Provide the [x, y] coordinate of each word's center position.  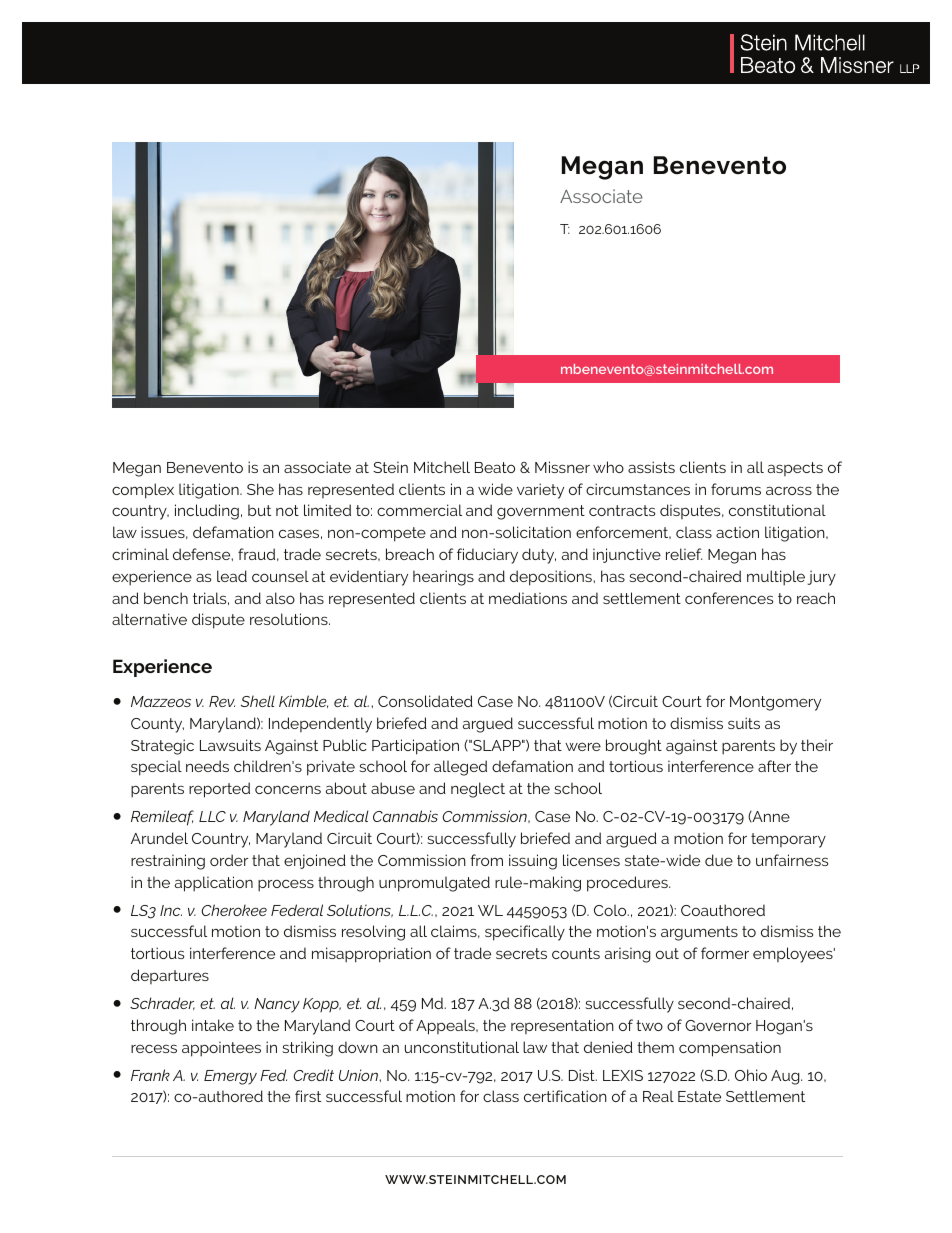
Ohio [751, 1075]
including [207, 512]
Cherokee [234, 910]
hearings [443, 578]
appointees [221, 1049]
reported [219, 790]
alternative [149, 619]
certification [565, 1096]
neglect [478, 790]
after [774, 766]
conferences [729, 598]
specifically [525, 933]
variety [540, 491]
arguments [699, 933]
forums [736, 489]
